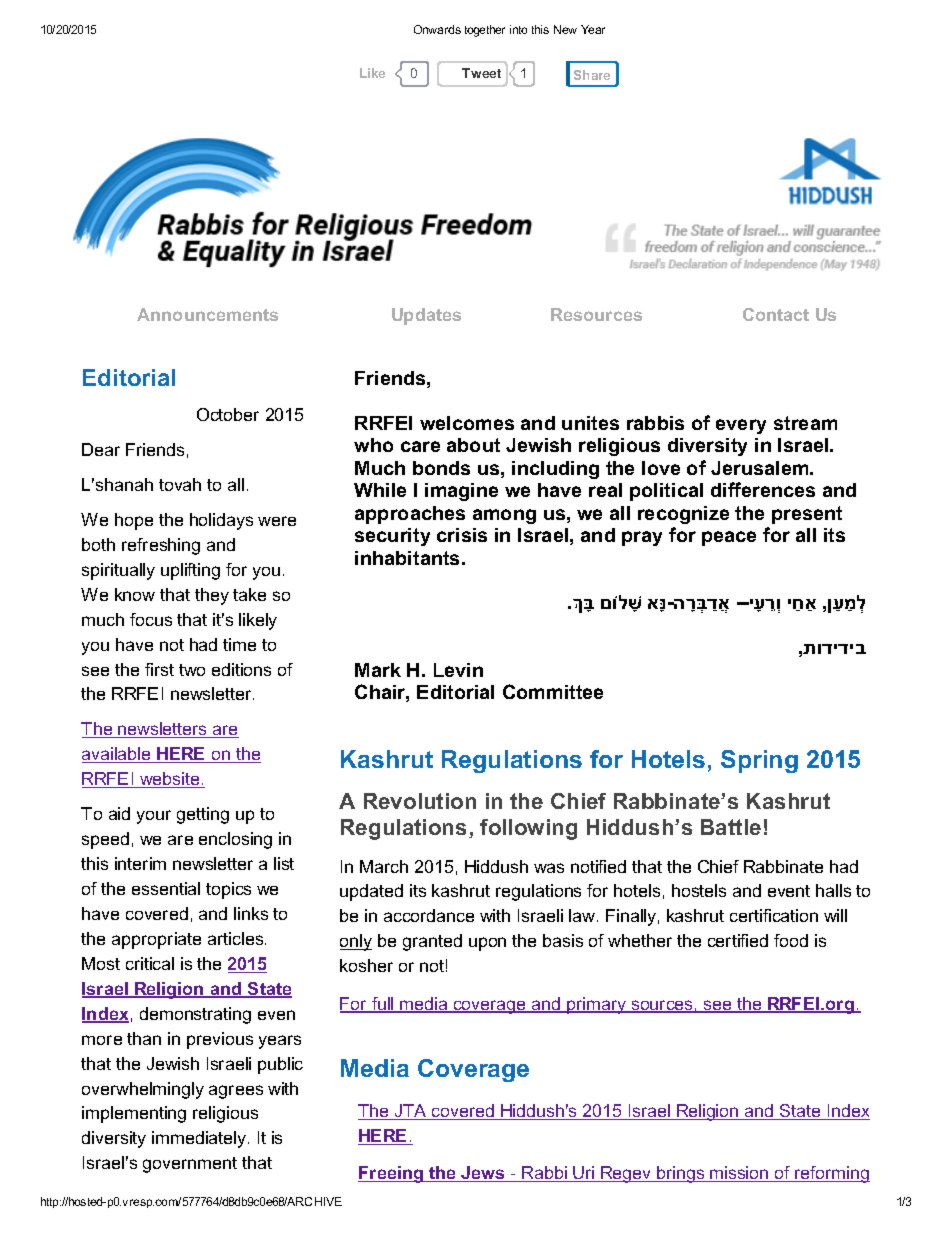 This screenshot has width=952, height=1233. Describe the element at coordinates (481, 73) in the screenshot. I see `Tweet` at that location.
